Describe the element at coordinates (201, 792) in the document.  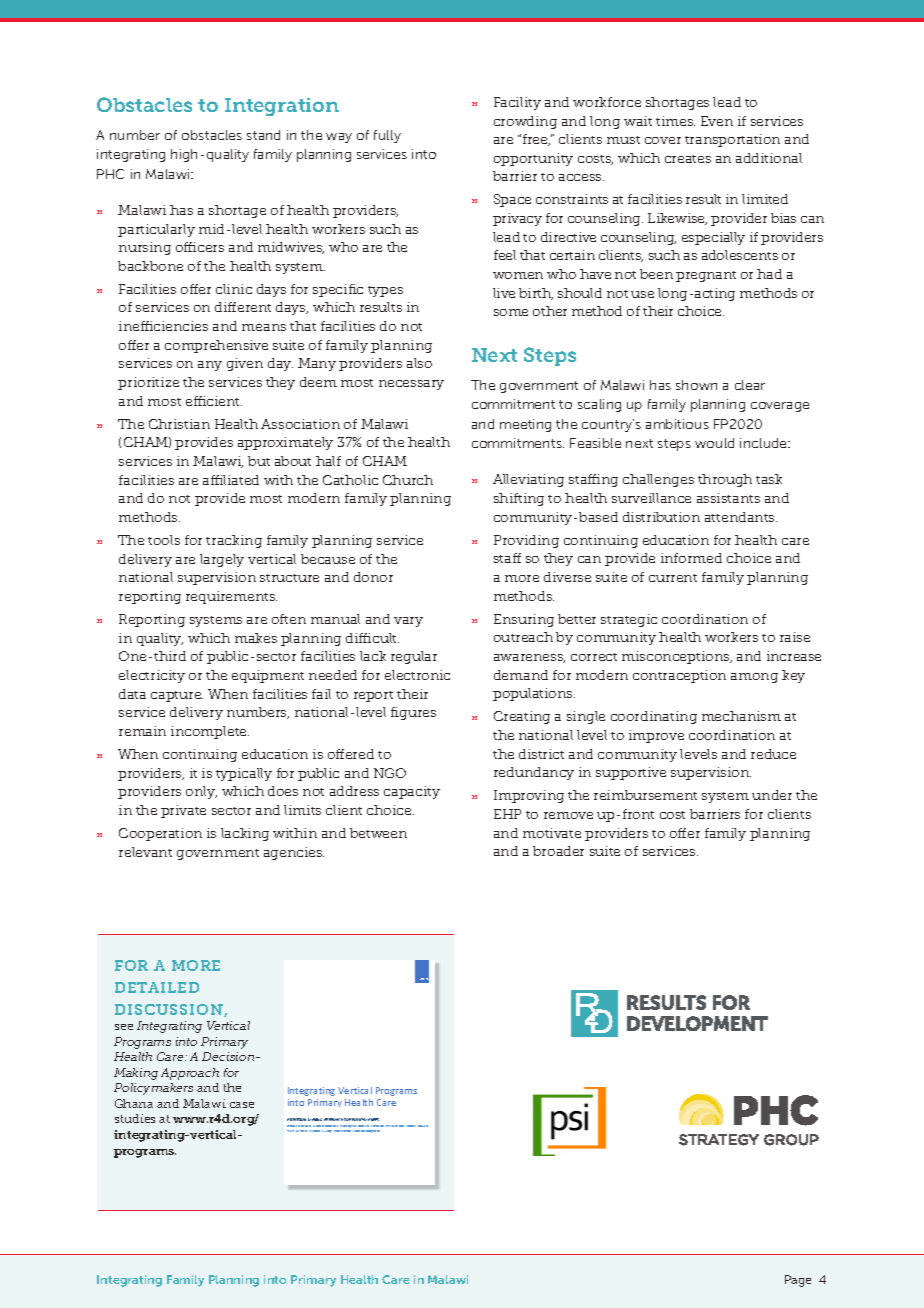
I see `only` at that location.
